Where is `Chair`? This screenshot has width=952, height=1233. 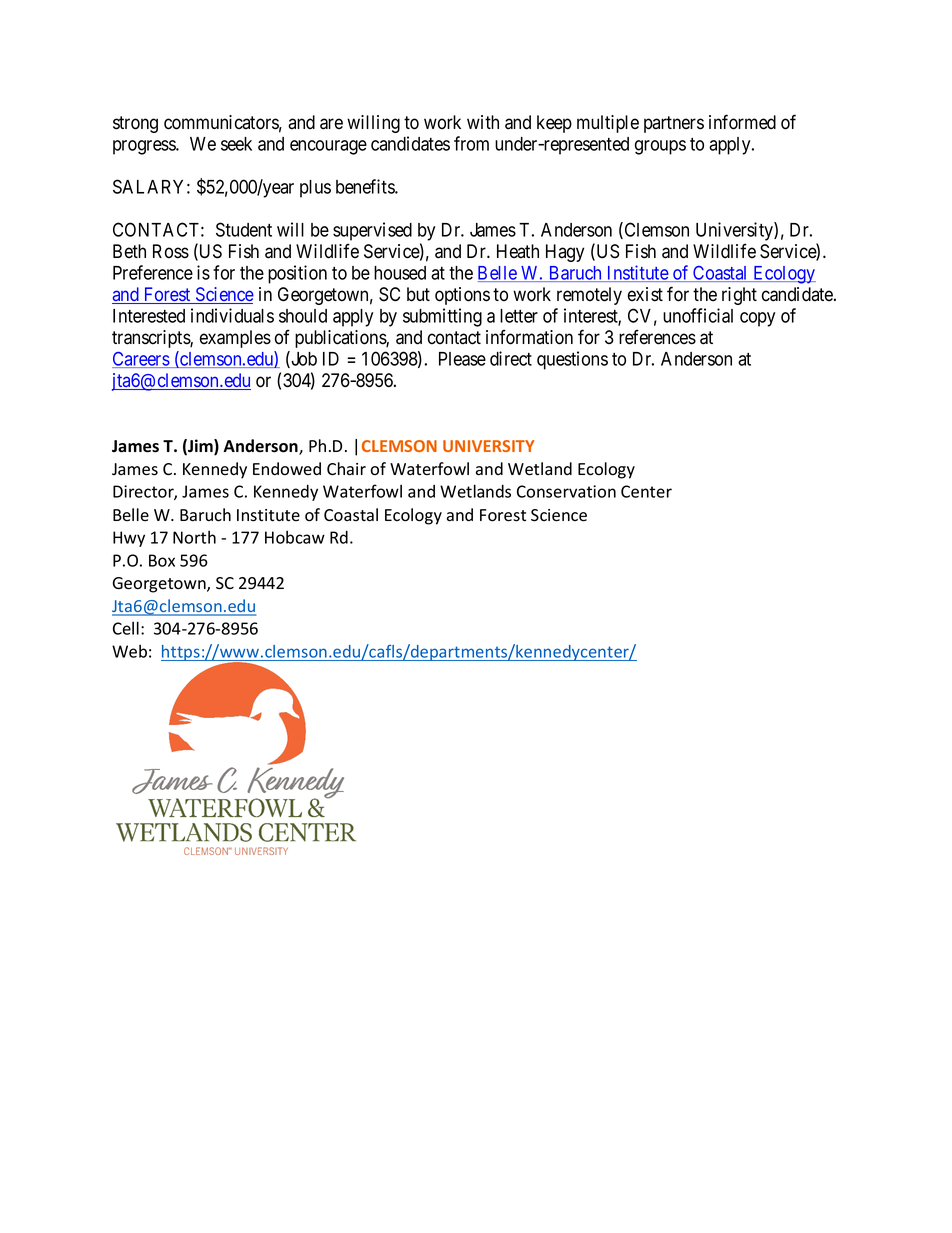
Chair is located at coordinates (346, 469).
